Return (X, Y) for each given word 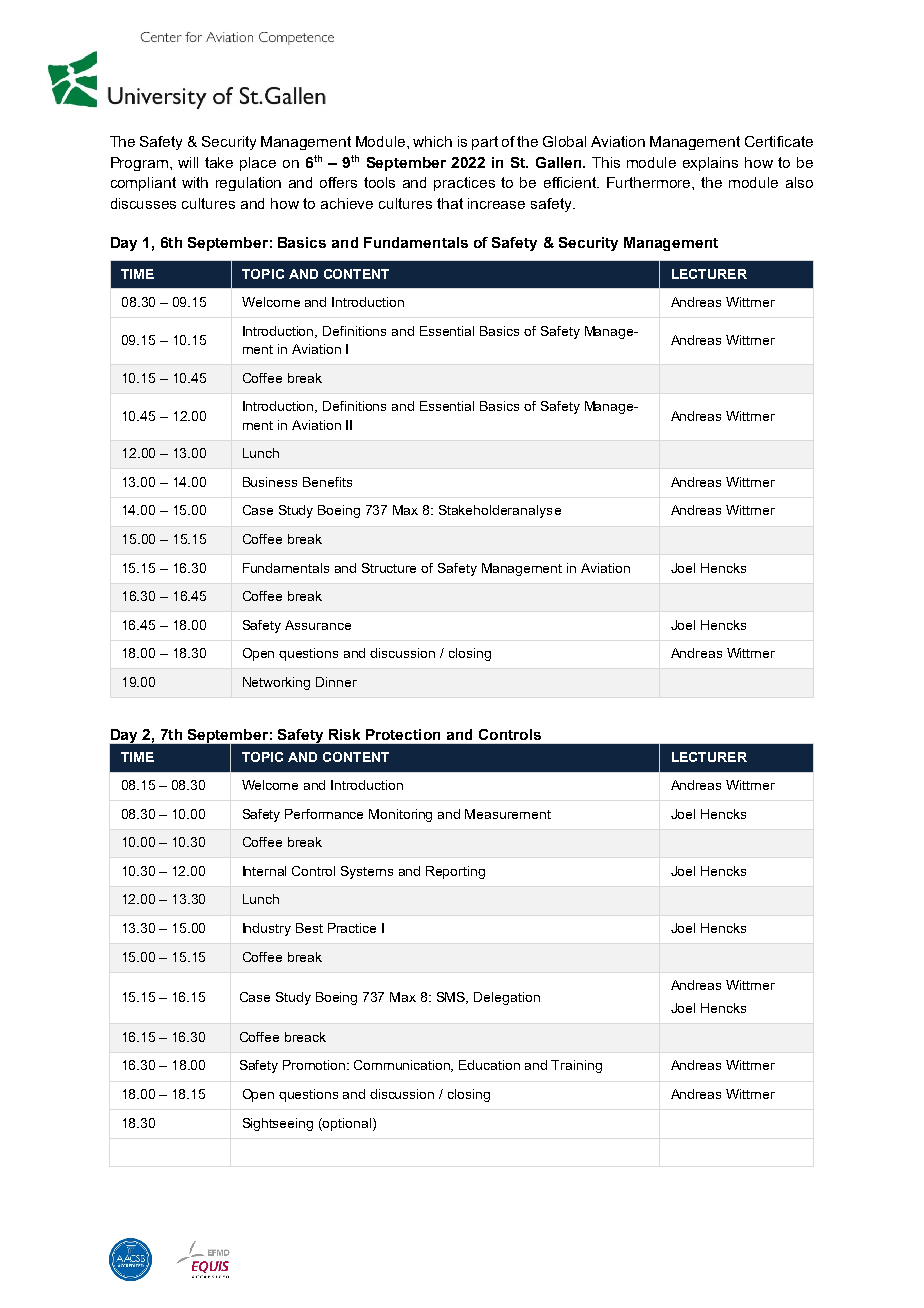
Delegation (507, 998)
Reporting (455, 872)
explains (710, 164)
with (195, 182)
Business (270, 482)
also (799, 182)
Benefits (327, 482)
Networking (276, 683)
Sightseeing (278, 1124)
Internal (264, 871)
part (485, 143)
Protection (403, 734)
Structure (389, 568)
